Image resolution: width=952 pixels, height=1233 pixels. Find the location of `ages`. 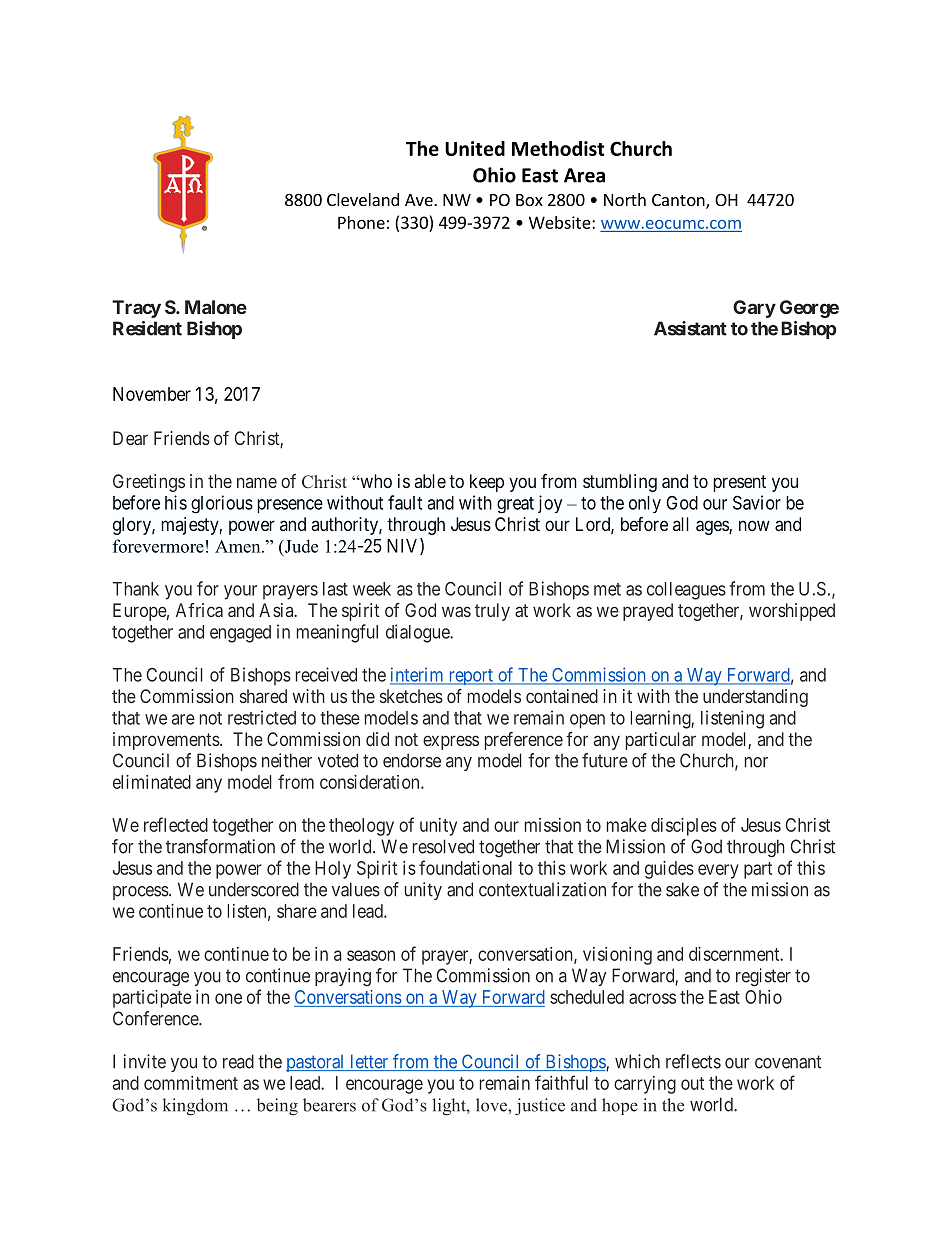

ages is located at coordinates (713, 527).
